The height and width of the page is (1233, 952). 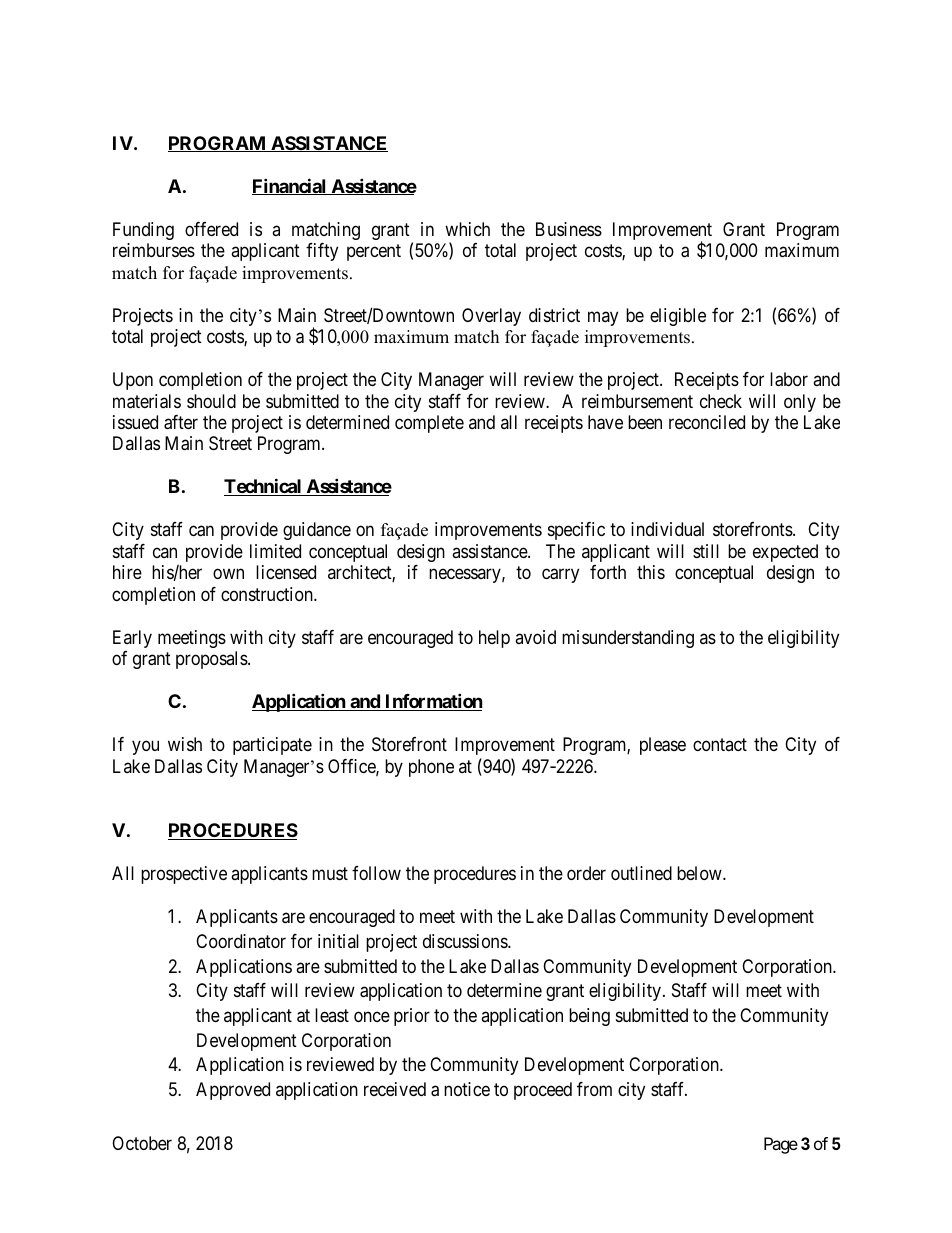 I want to click on which, so click(x=467, y=229).
